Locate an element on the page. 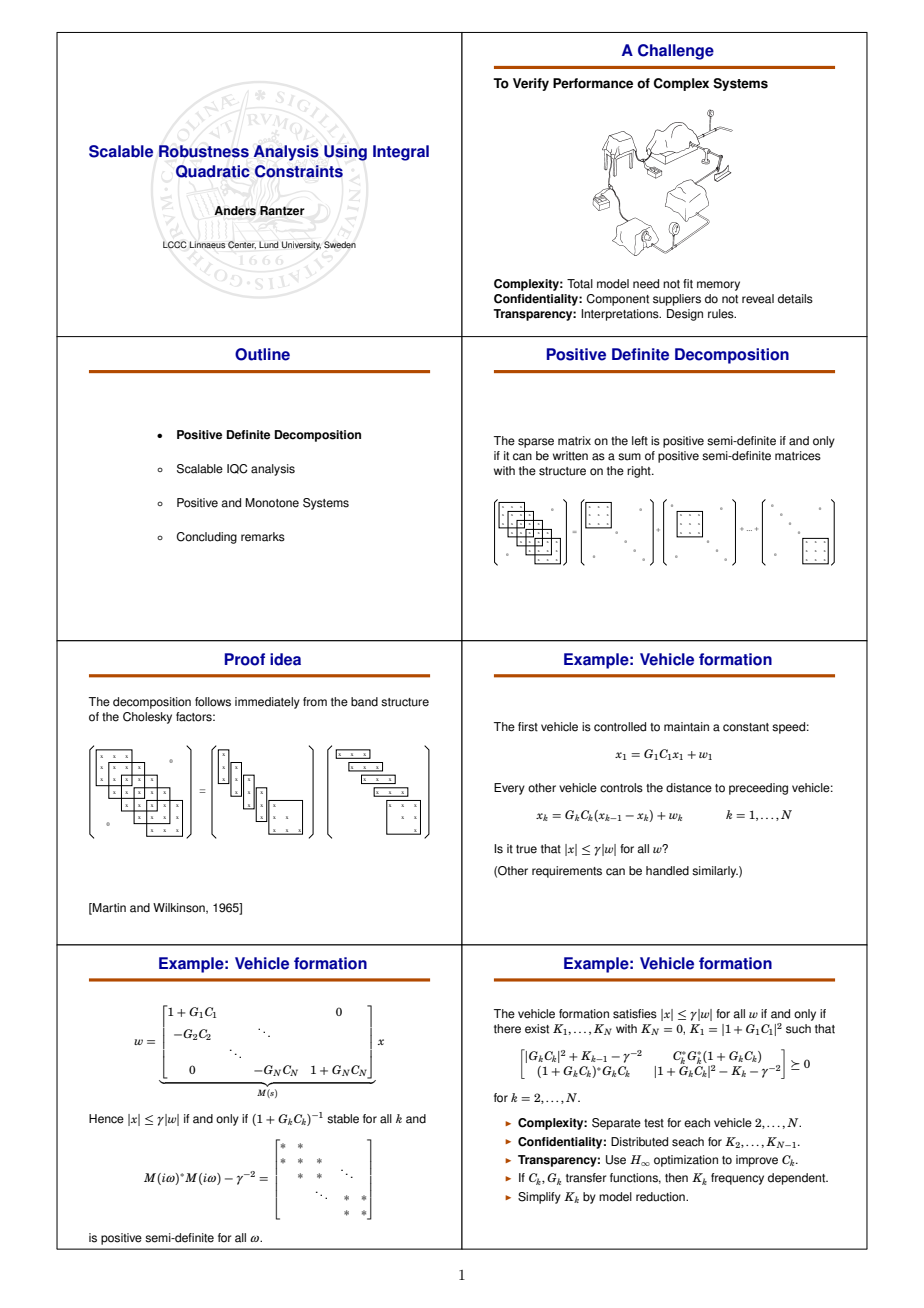 Image resolution: width=924 pixels, height=1308 pixels. Proof is located at coordinates (245, 659).
